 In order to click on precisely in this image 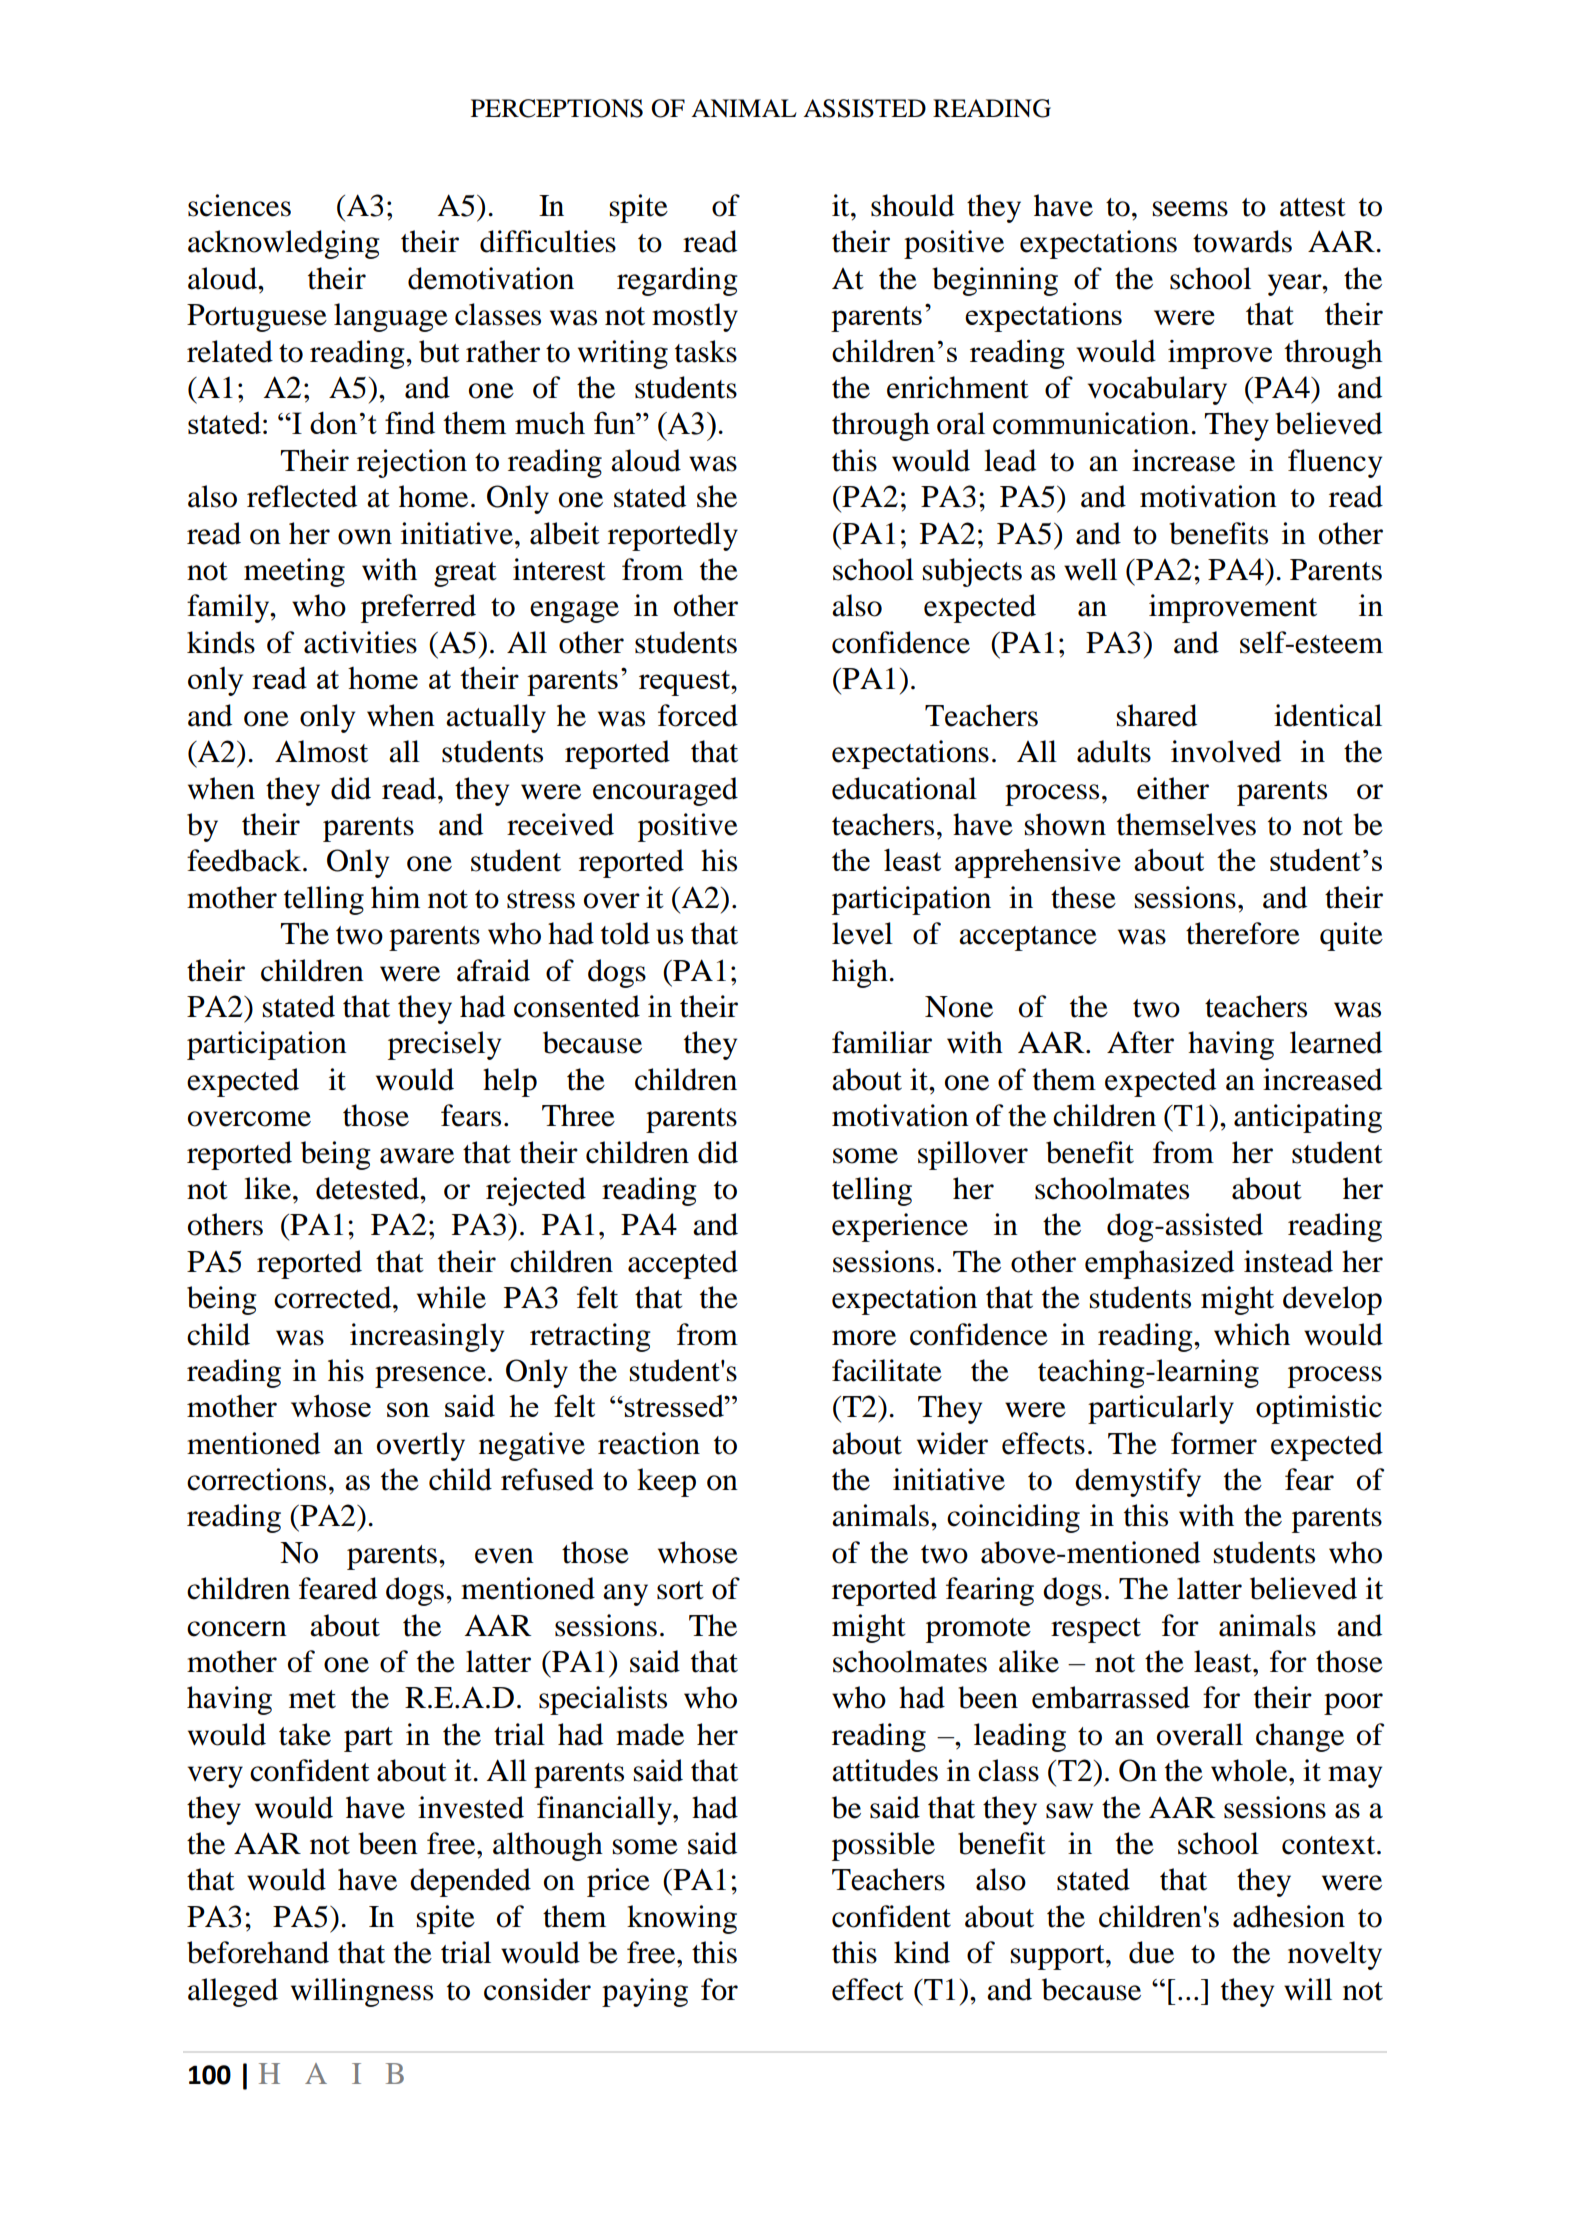, I will do `click(444, 1045)`.
